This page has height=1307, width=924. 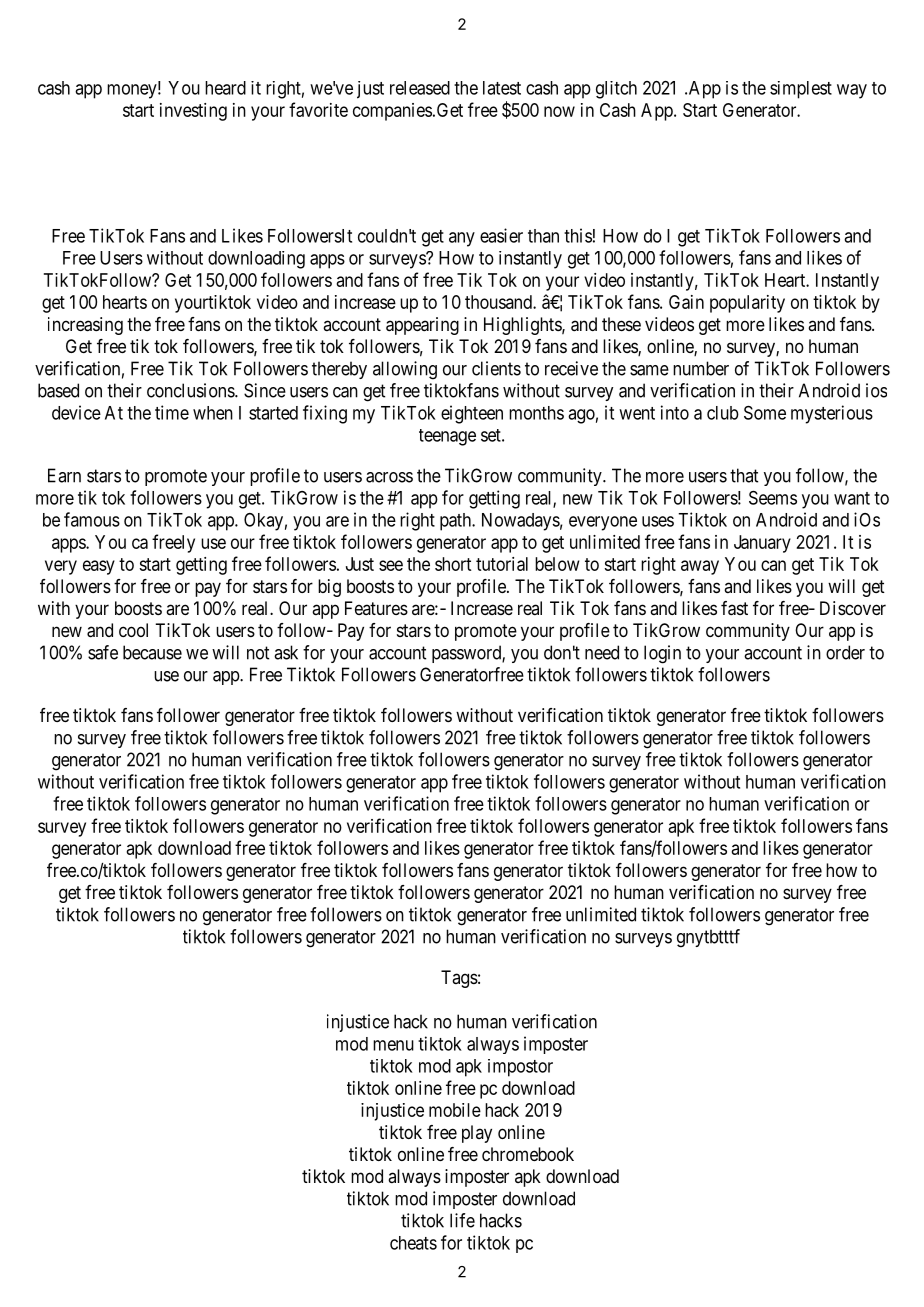 What do you see at coordinates (413, 1243) in the page?
I see `cheats` at bounding box center [413, 1243].
